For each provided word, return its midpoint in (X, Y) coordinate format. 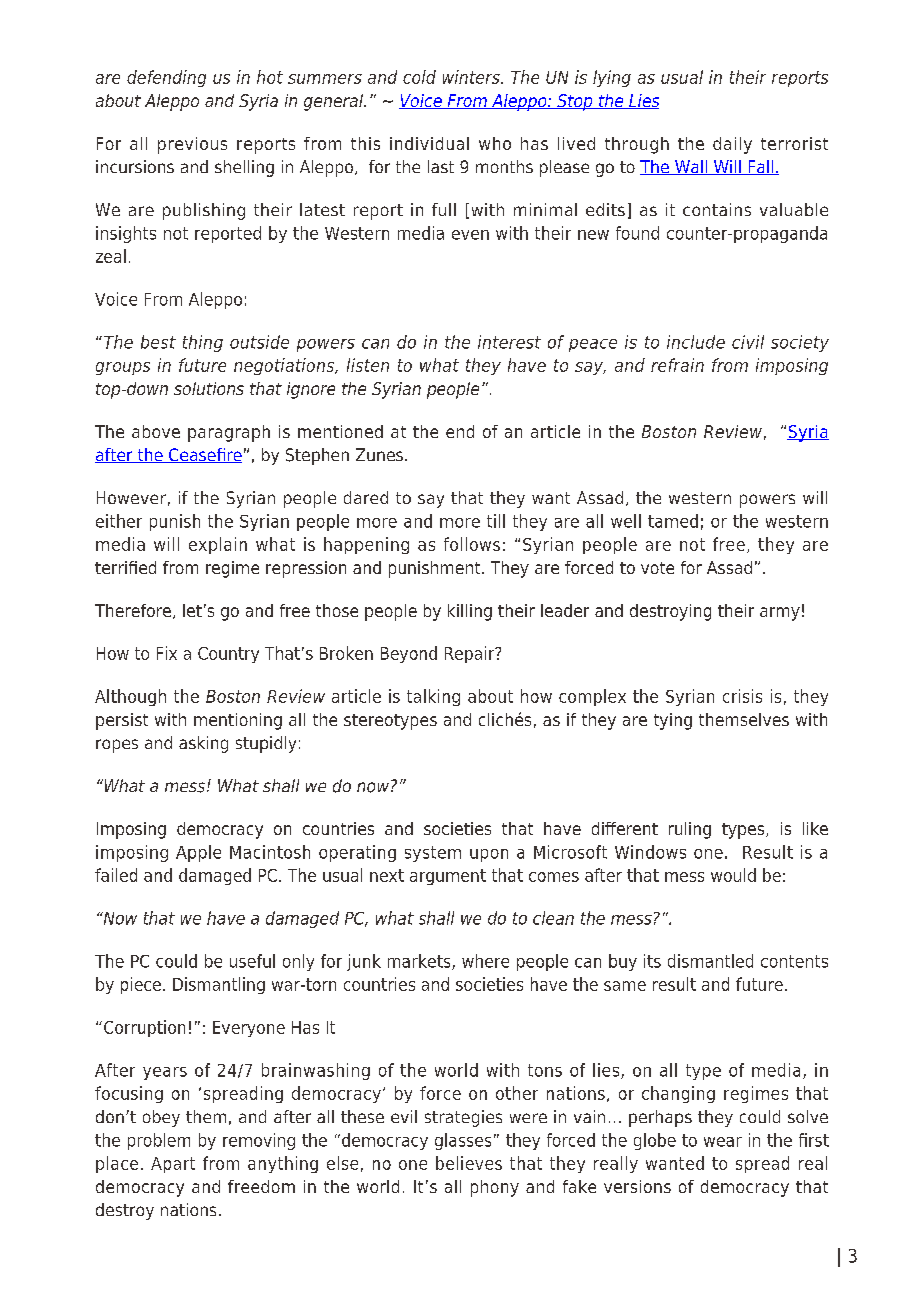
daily (732, 145)
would (733, 875)
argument (448, 877)
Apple (198, 853)
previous (192, 145)
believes (469, 1163)
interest (509, 342)
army (780, 614)
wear (723, 1142)
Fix (167, 653)
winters (472, 77)
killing (470, 612)
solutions (209, 388)
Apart (173, 1165)
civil (748, 342)
